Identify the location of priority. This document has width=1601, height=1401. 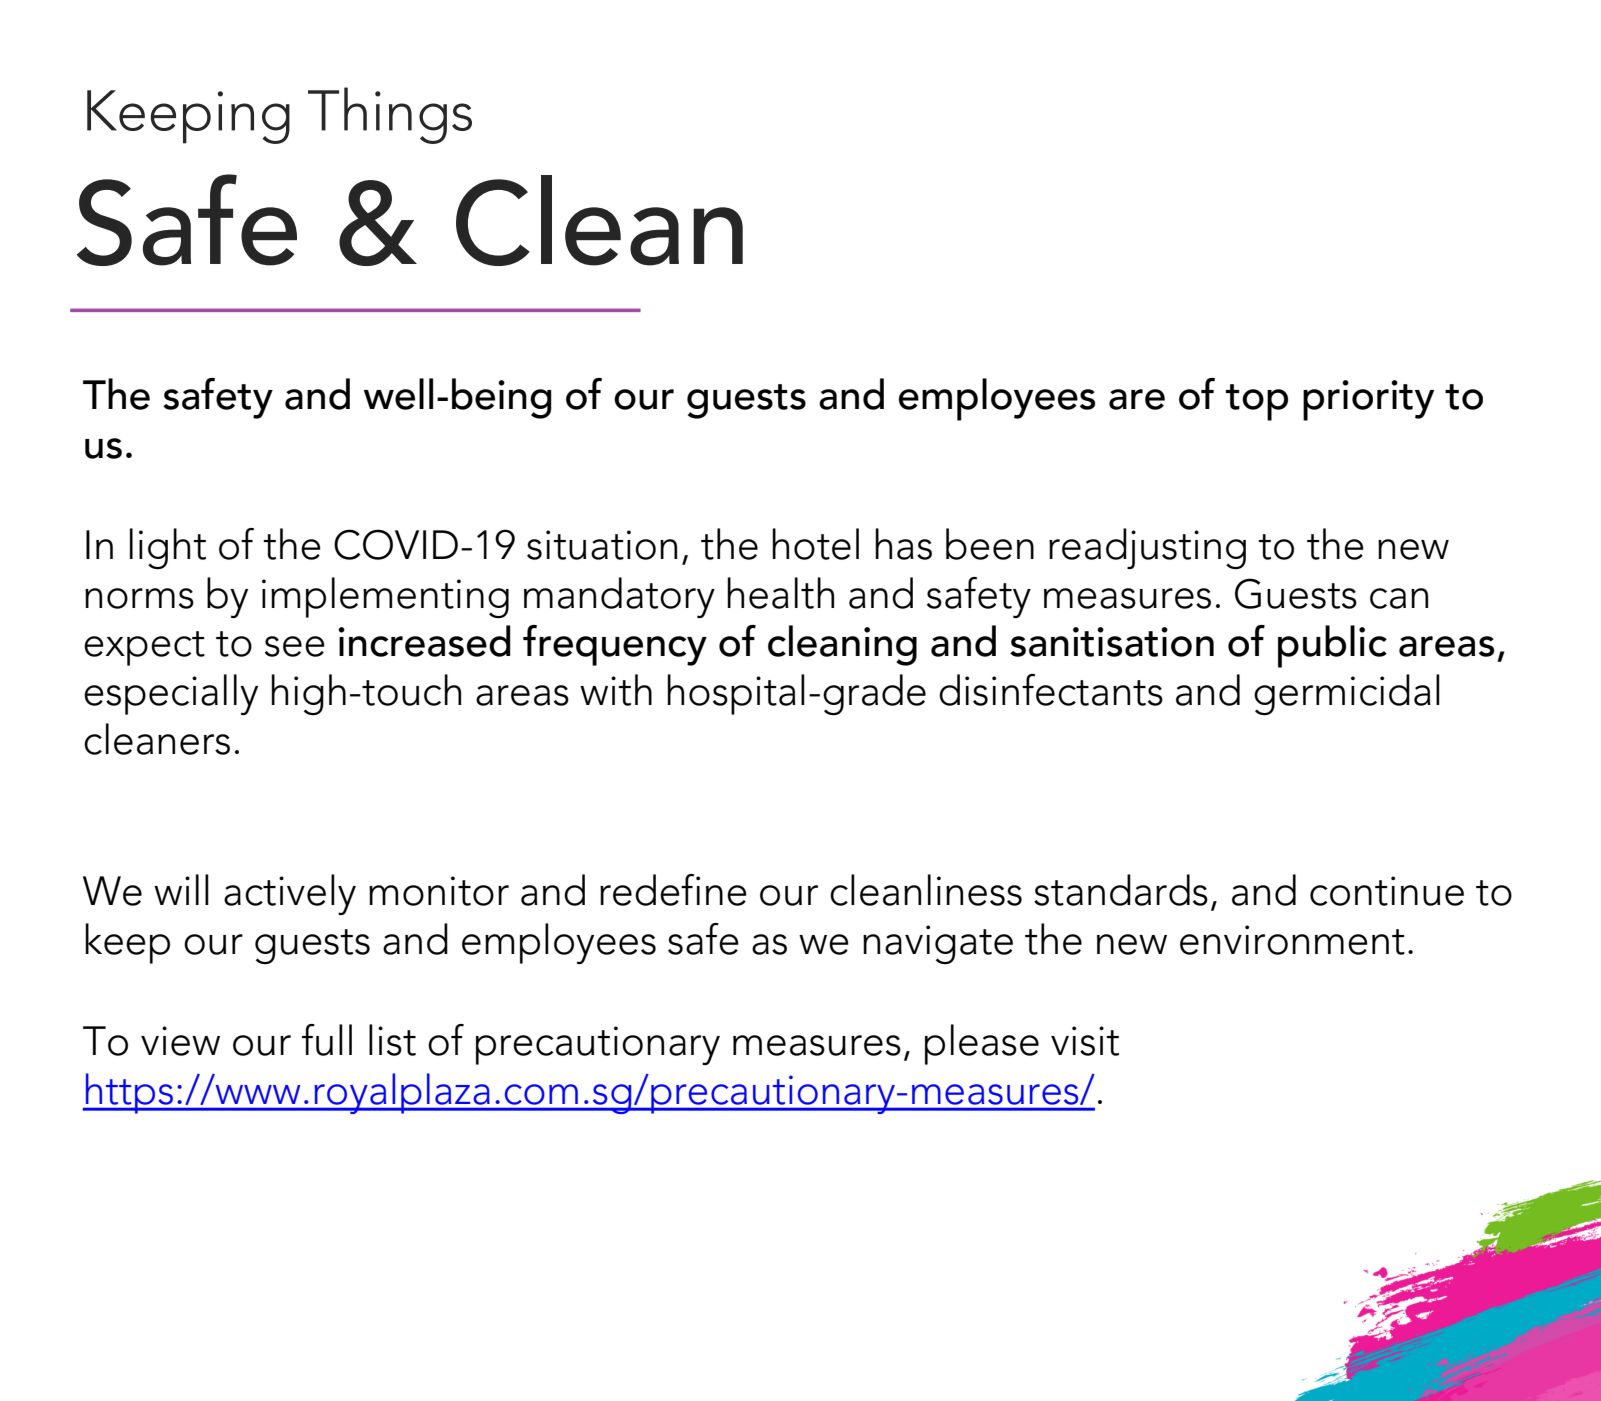
(1368, 400).
